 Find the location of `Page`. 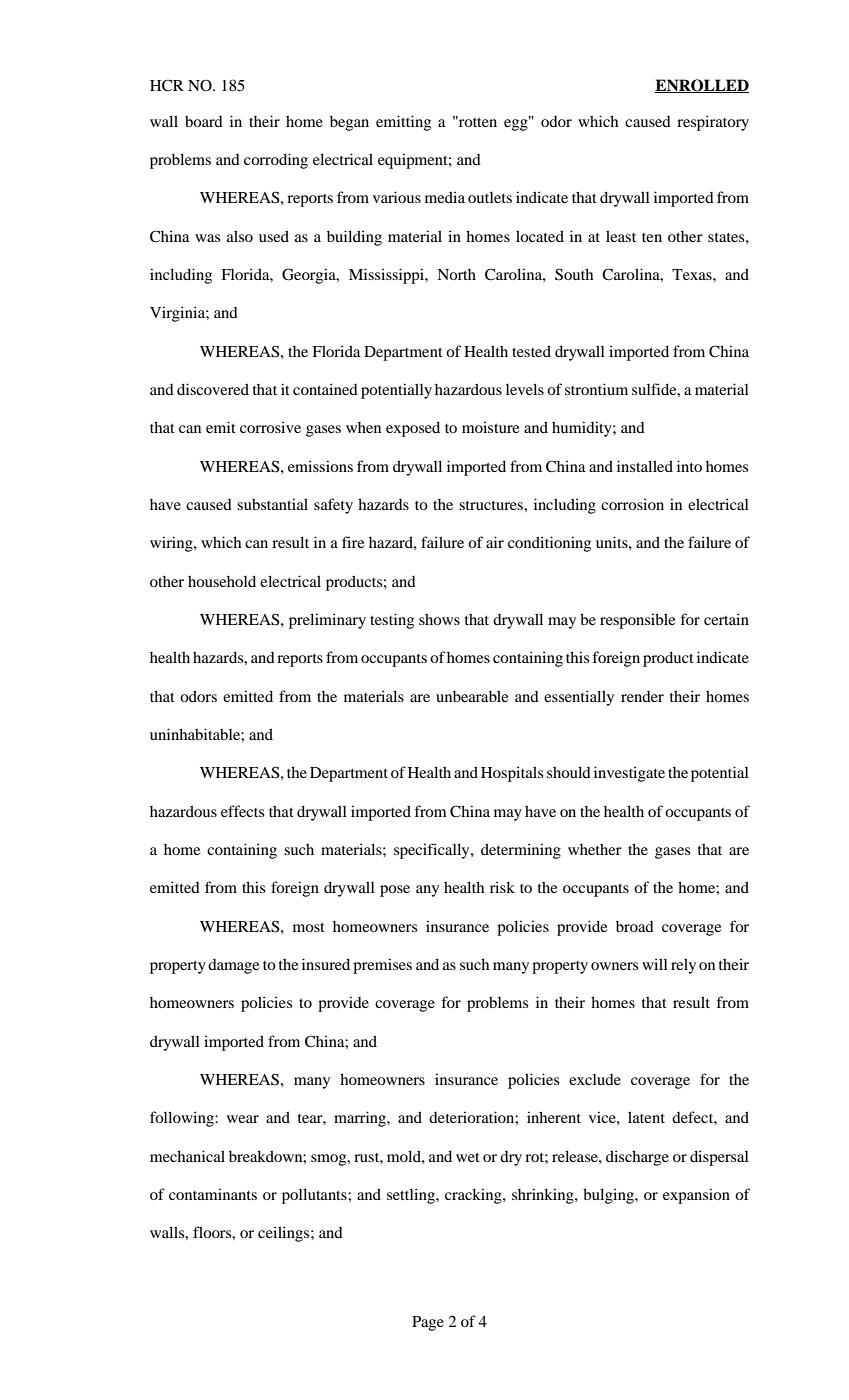

Page is located at coordinates (428, 1323).
